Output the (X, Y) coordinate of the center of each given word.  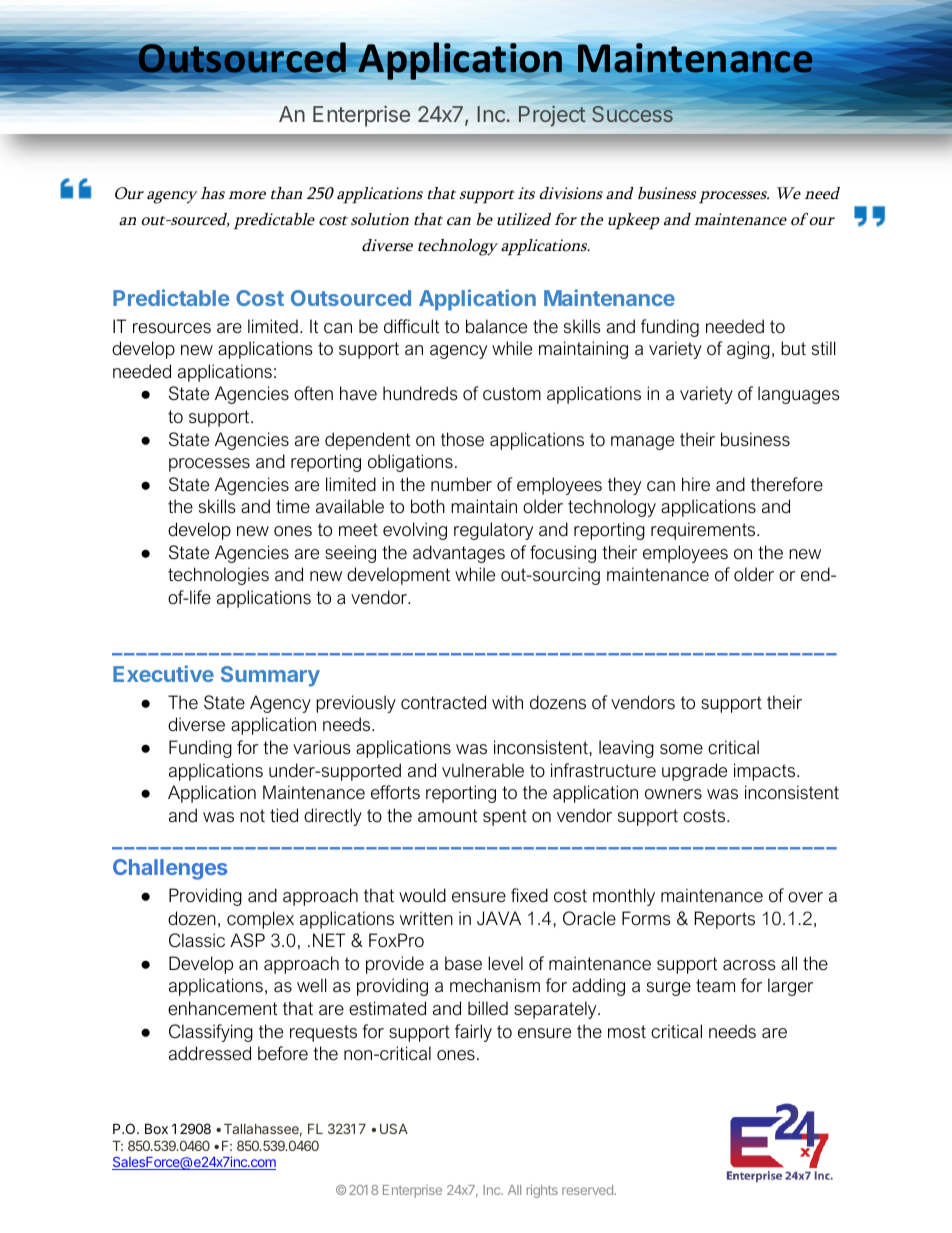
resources (172, 328)
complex (260, 920)
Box (156, 1128)
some (681, 749)
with (507, 702)
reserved (588, 1190)
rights (542, 1191)
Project (552, 116)
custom (512, 394)
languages (799, 395)
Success (632, 114)
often (313, 393)
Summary (270, 676)
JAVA (499, 918)
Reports (725, 920)
